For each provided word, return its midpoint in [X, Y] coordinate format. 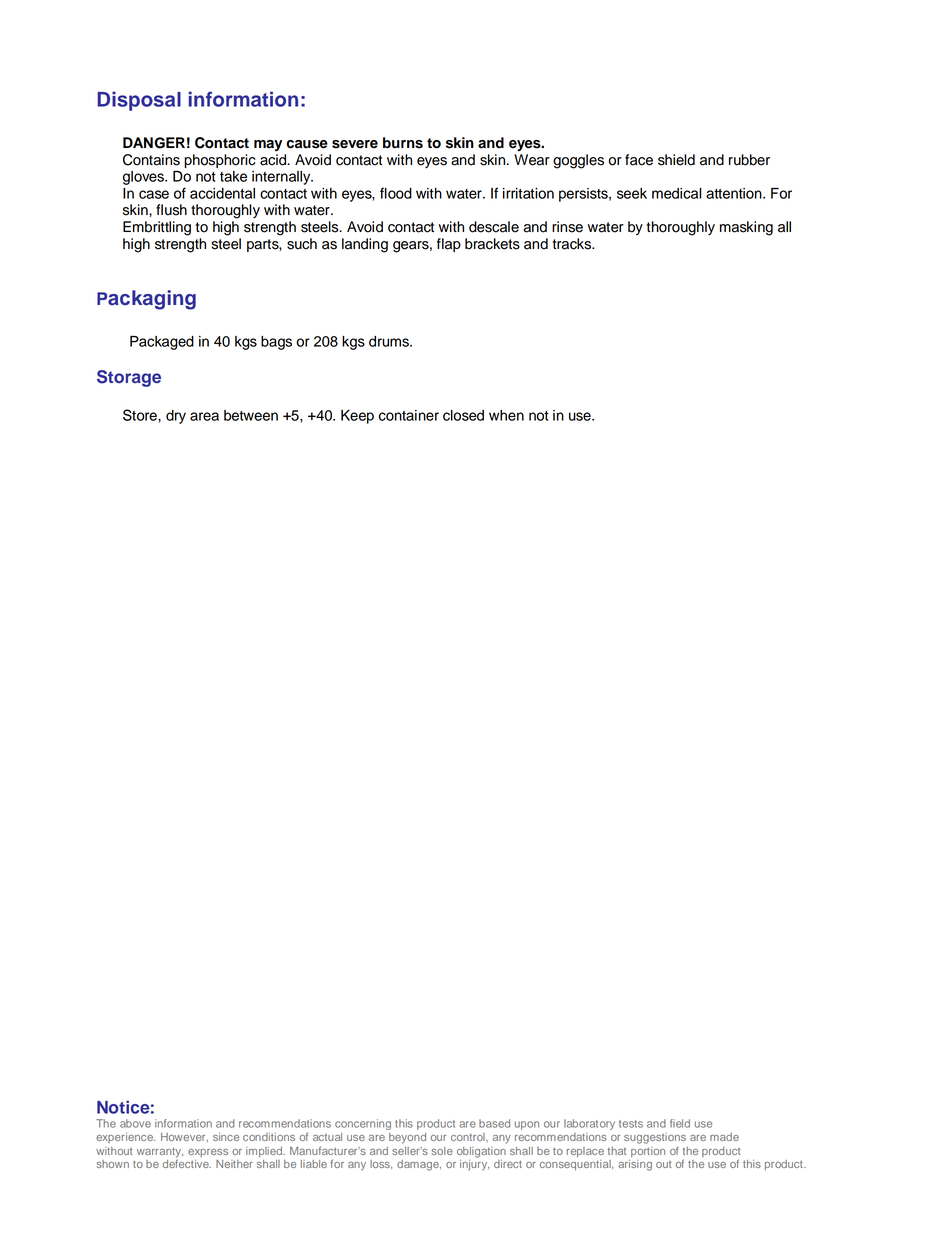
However [184, 1137]
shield [676, 160]
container [409, 415]
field [680, 1123]
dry [176, 417]
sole [442, 1151]
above [135, 1123]
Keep [357, 417]
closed [463, 415]
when [506, 415]
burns [403, 143]
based [494, 1123]
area [204, 416]
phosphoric [220, 161]
